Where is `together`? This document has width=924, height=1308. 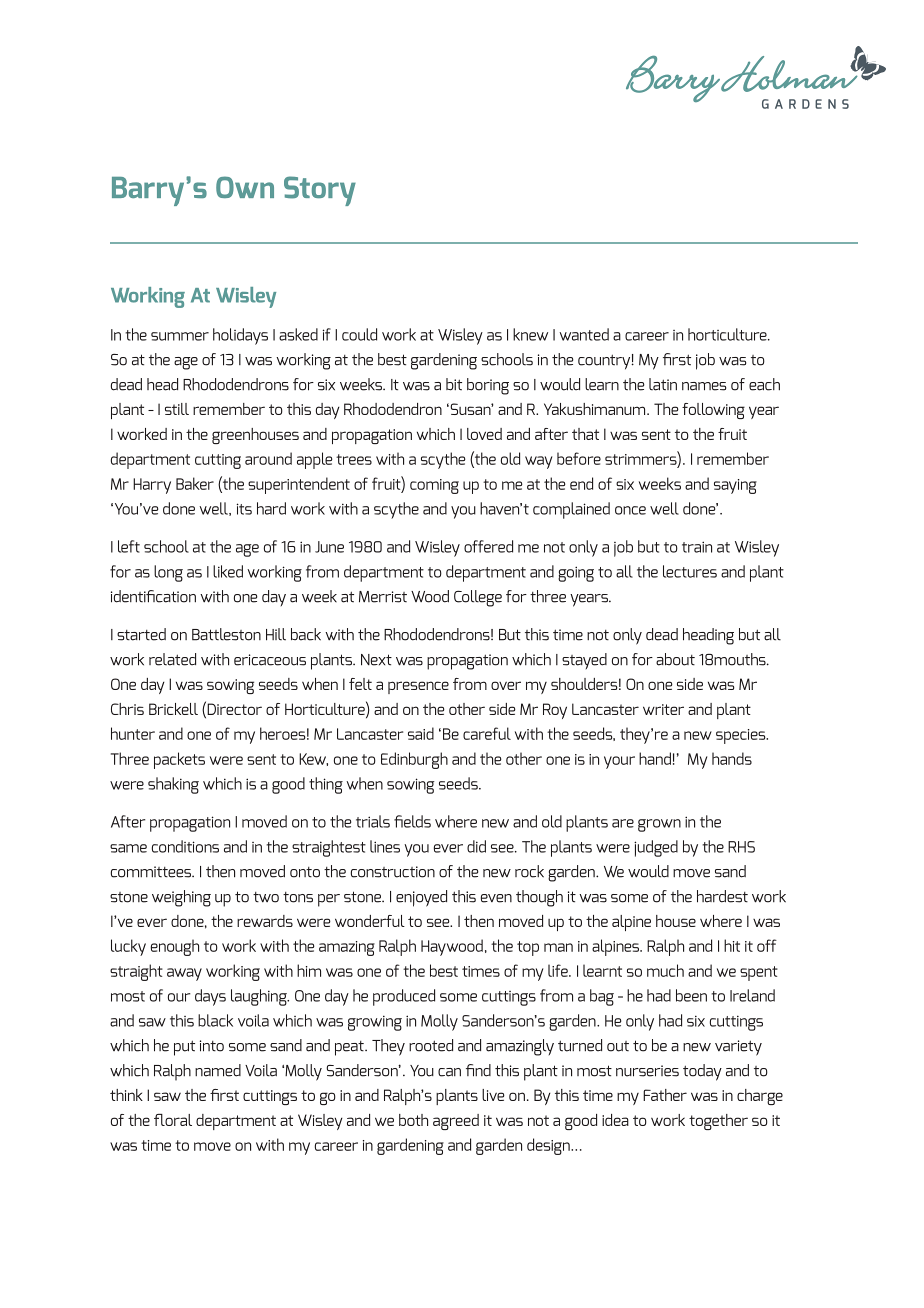 together is located at coordinates (718, 1122).
